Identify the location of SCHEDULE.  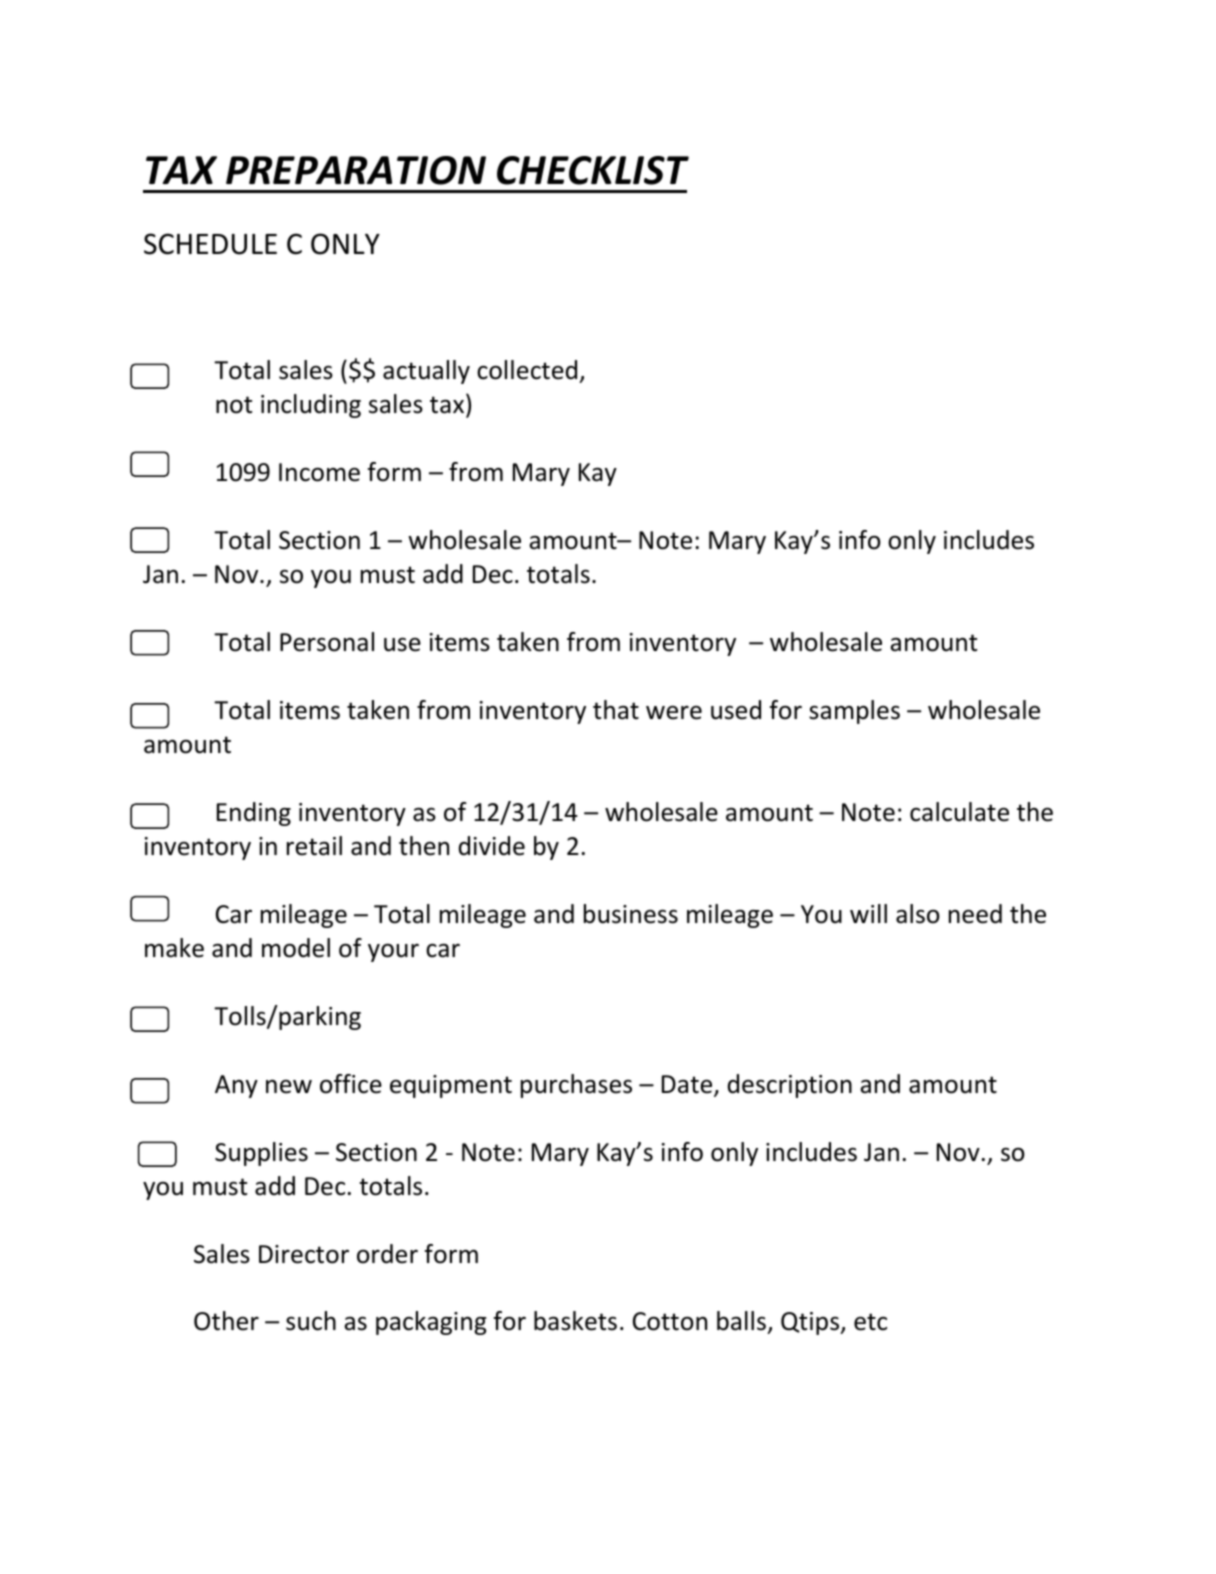
(210, 244).
